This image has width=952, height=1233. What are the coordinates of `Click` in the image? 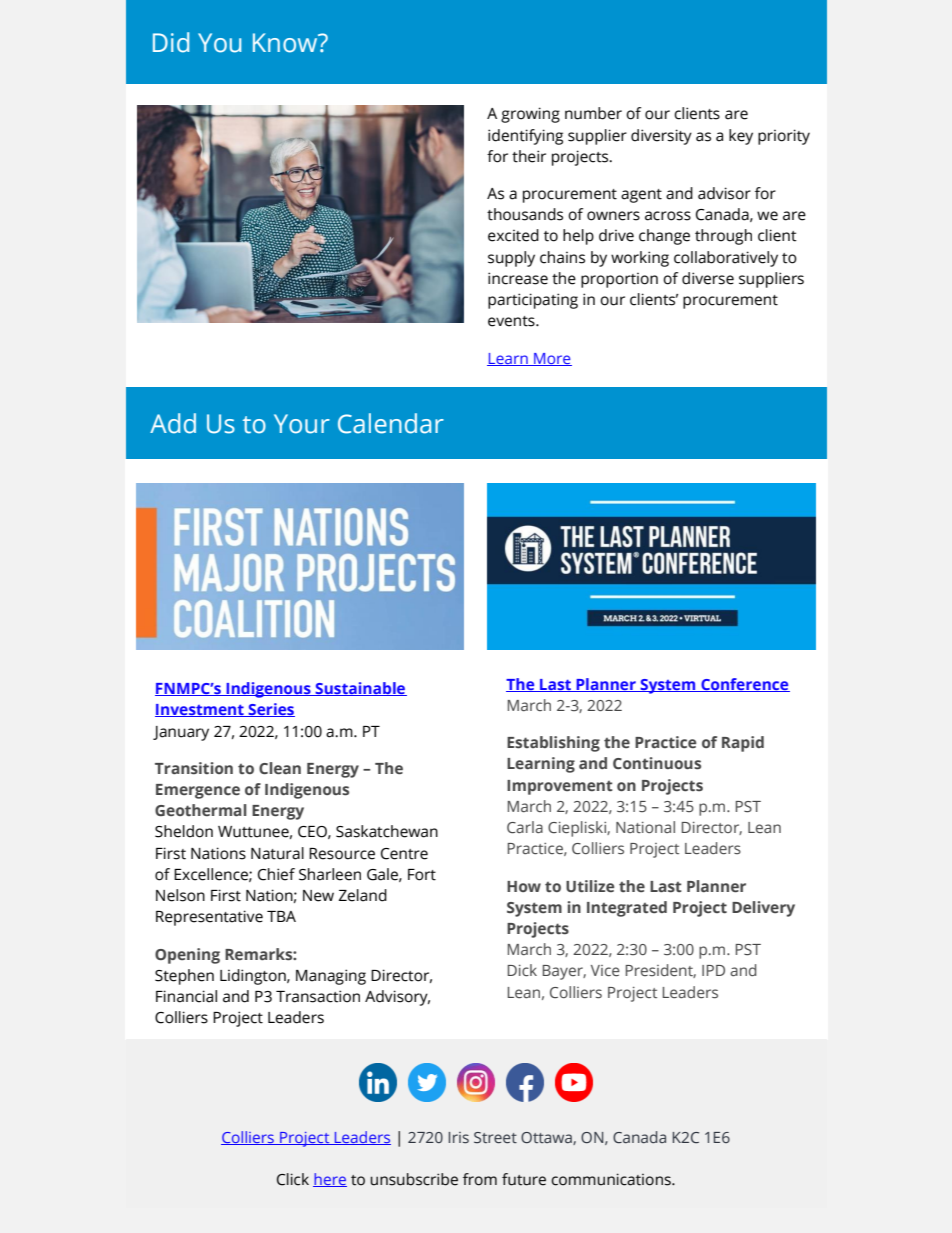 It's located at (293, 1179).
